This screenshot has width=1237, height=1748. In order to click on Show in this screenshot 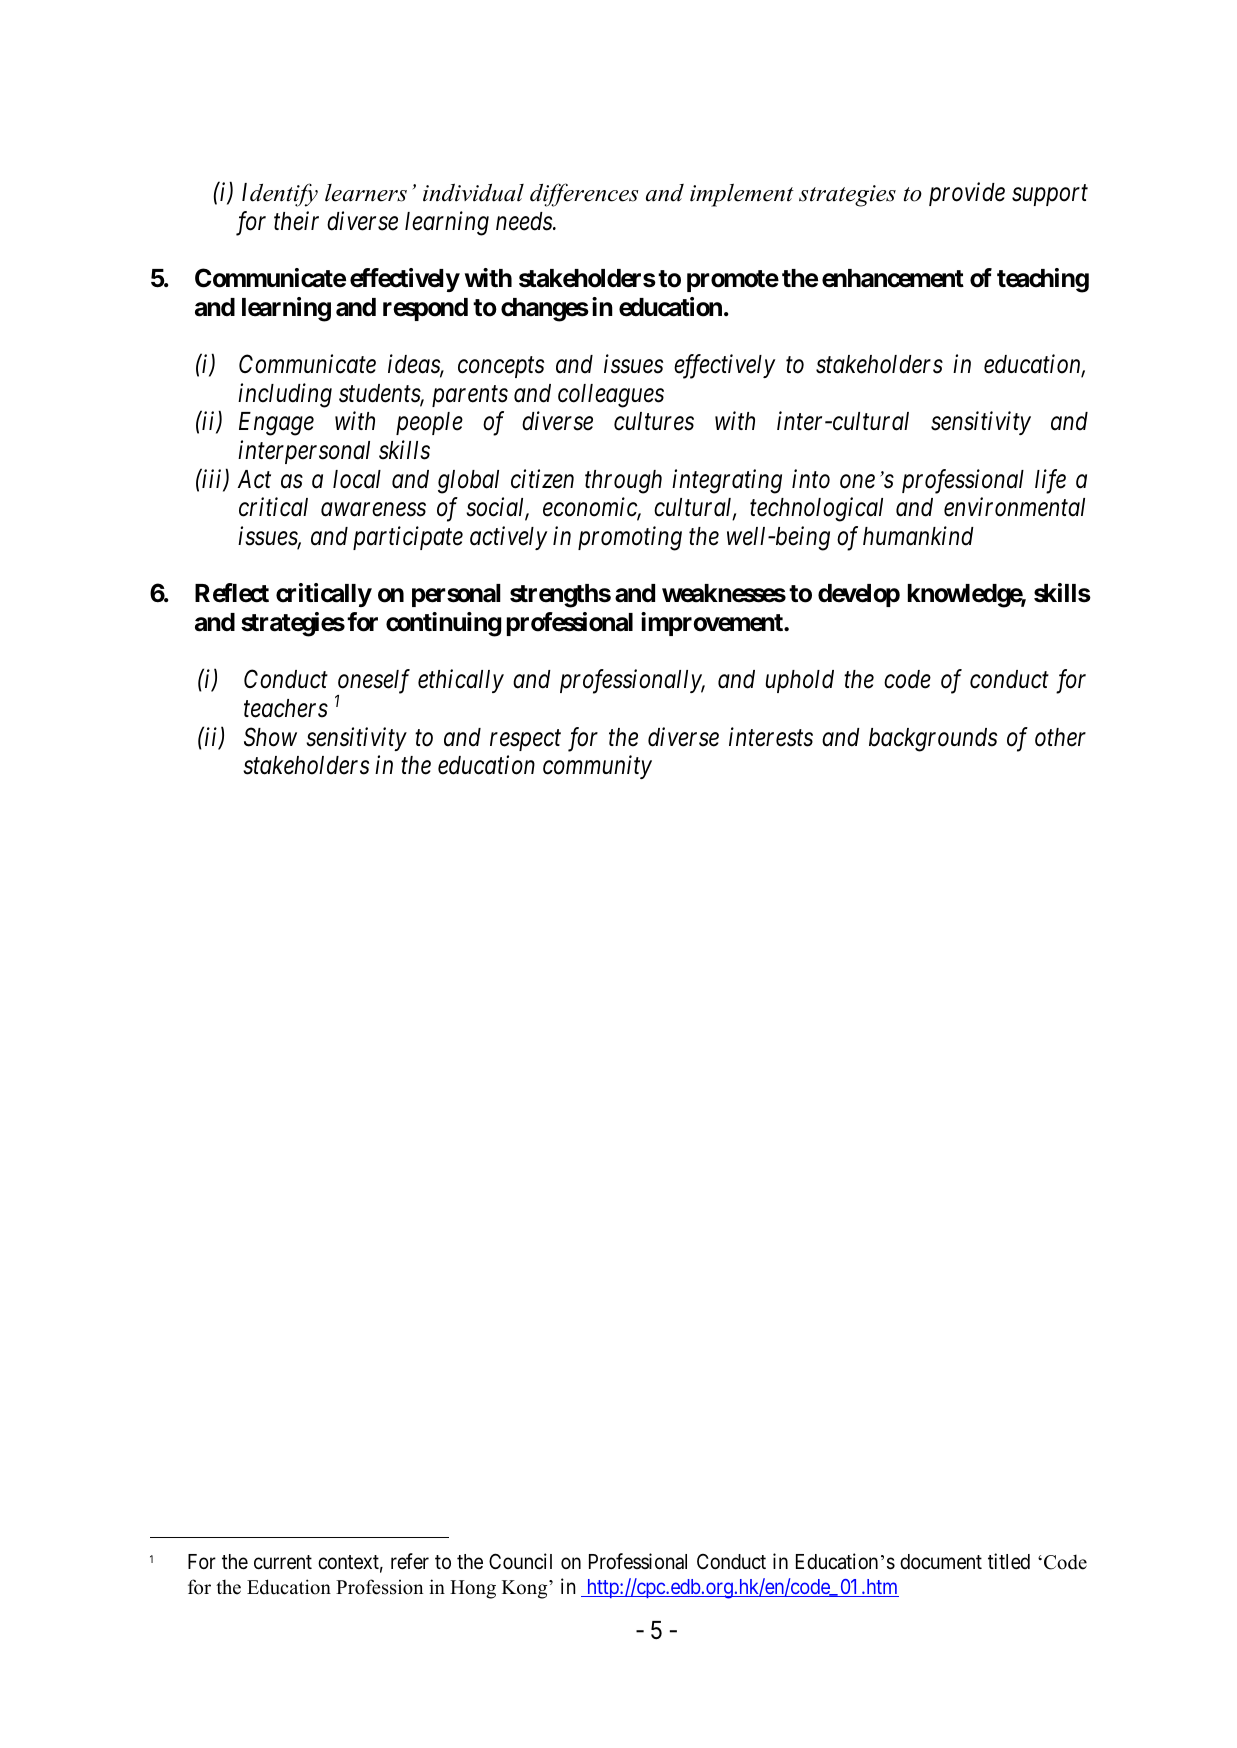, I will do `click(270, 737)`.
